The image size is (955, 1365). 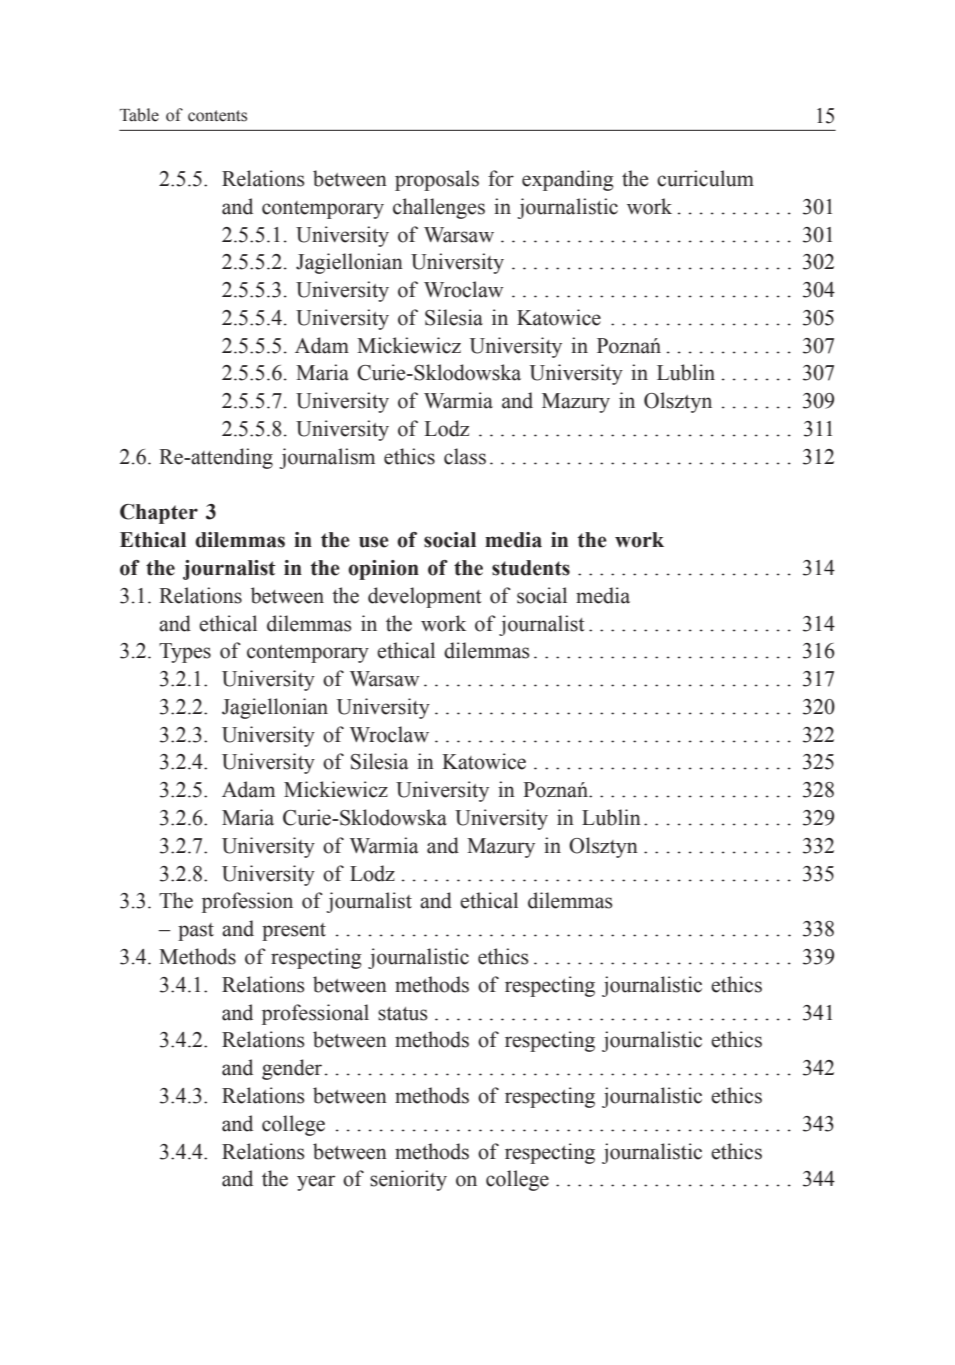 I want to click on year, so click(x=316, y=1183).
